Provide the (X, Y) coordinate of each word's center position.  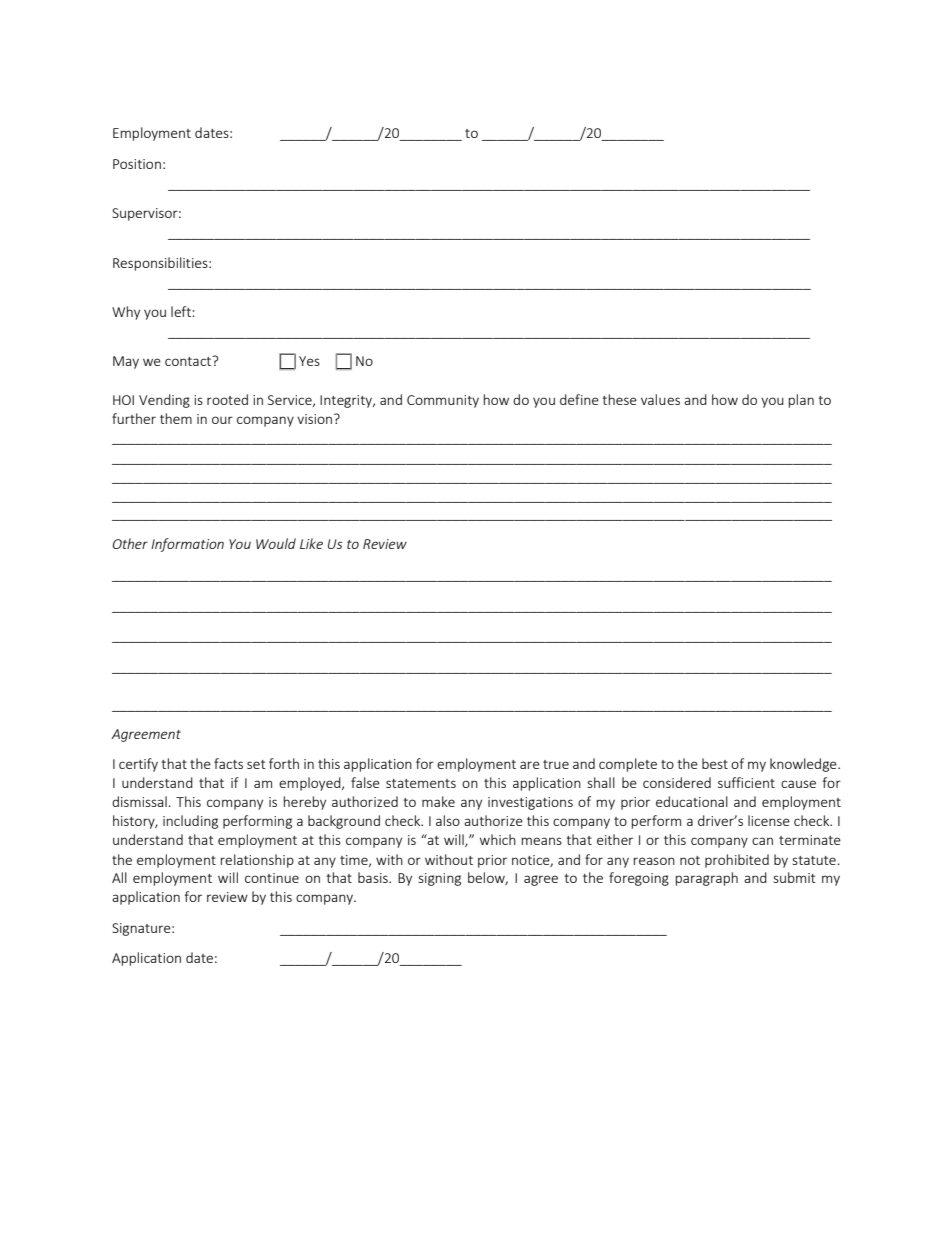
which (498, 839)
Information (187, 545)
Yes (309, 361)
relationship (257, 861)
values (660, 399)
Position (137, 164)
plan (801, 401)
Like (311, 543)
